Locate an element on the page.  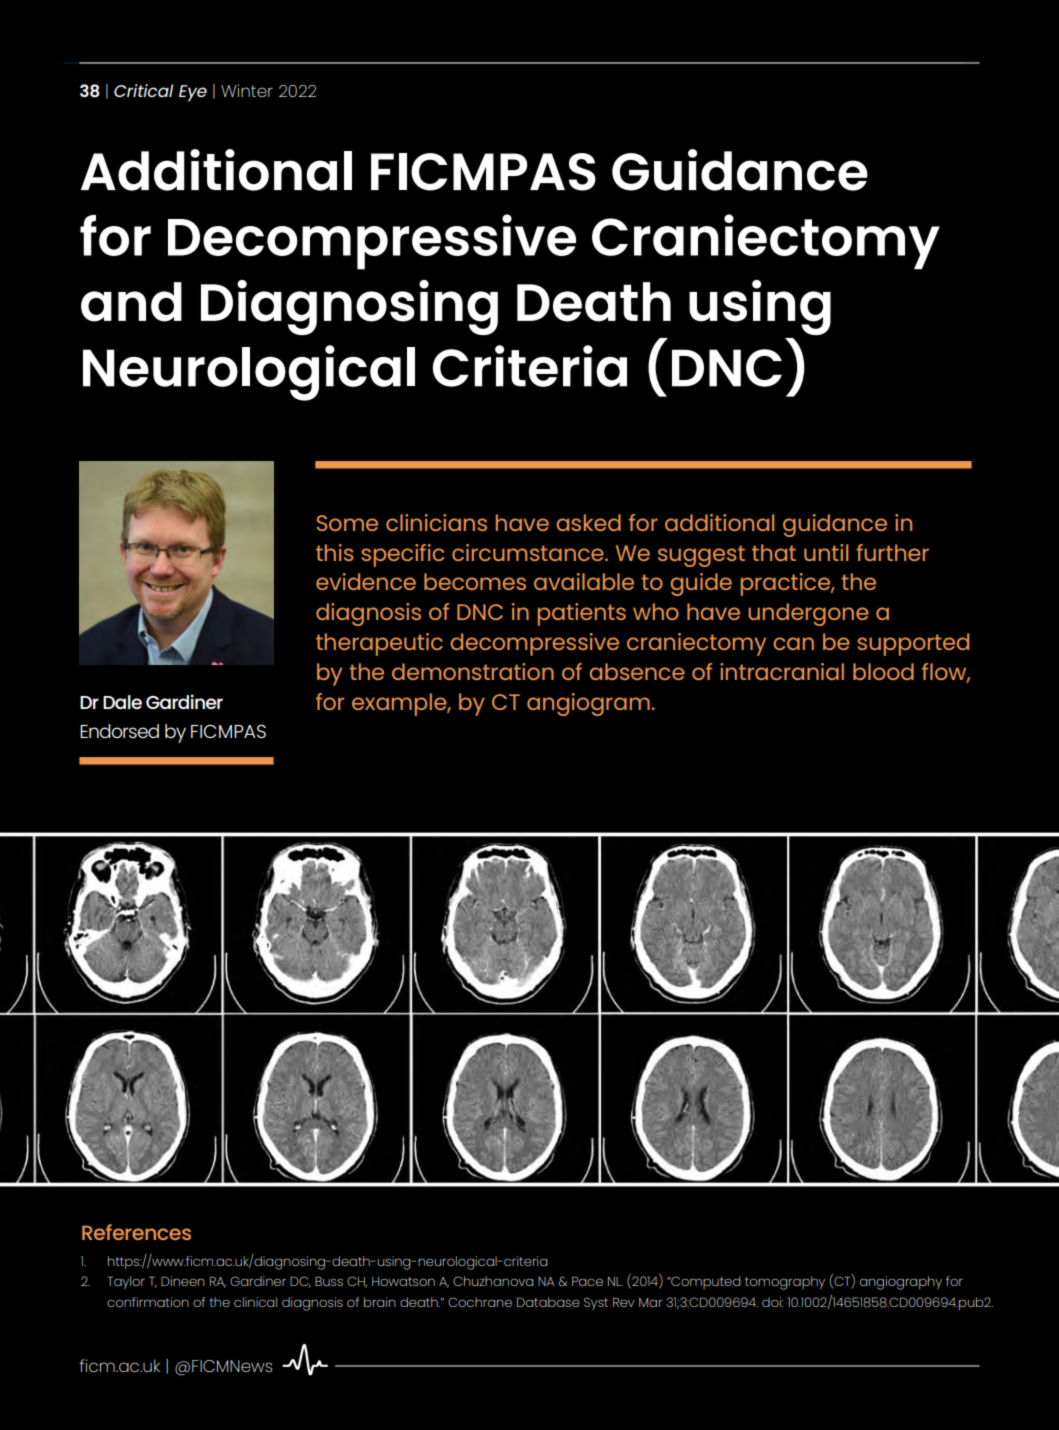
Endorsed is located at coordinates (119, 731).
